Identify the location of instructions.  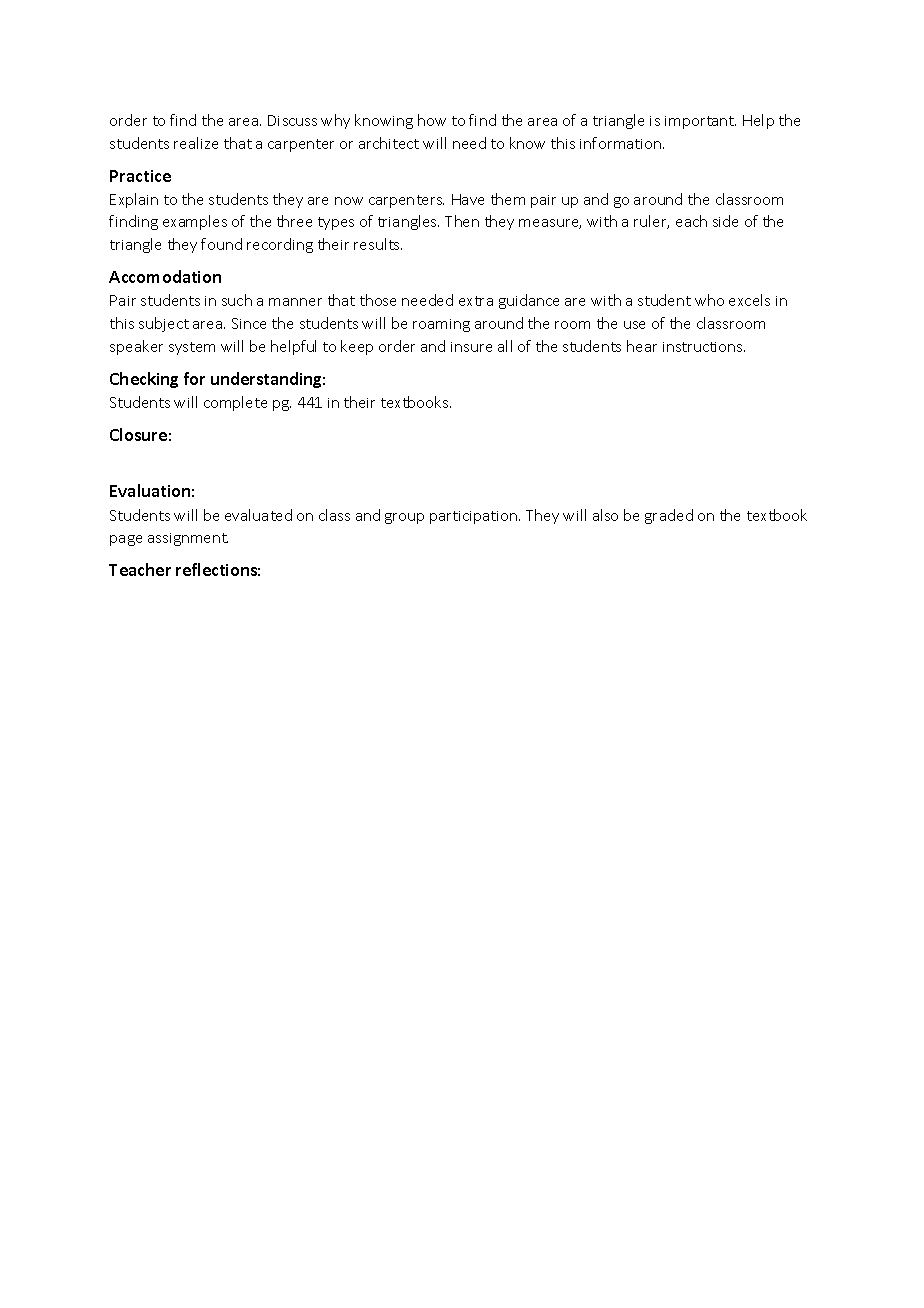
(704, 347).
